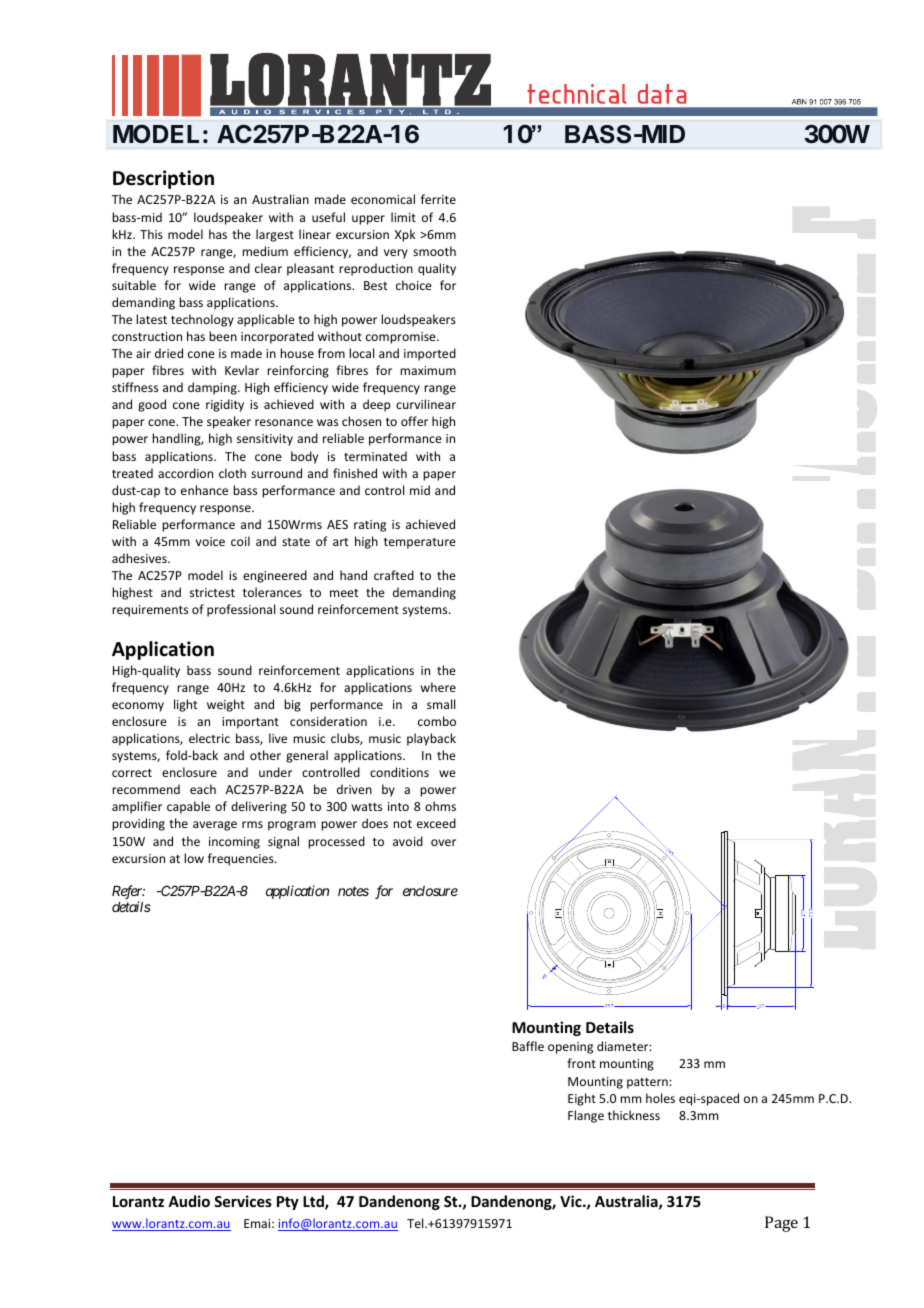 The height and width of the document is (1308, 924). Describe the element at coordinates (586, 1116) in the document. I see `Flange` at that location.
